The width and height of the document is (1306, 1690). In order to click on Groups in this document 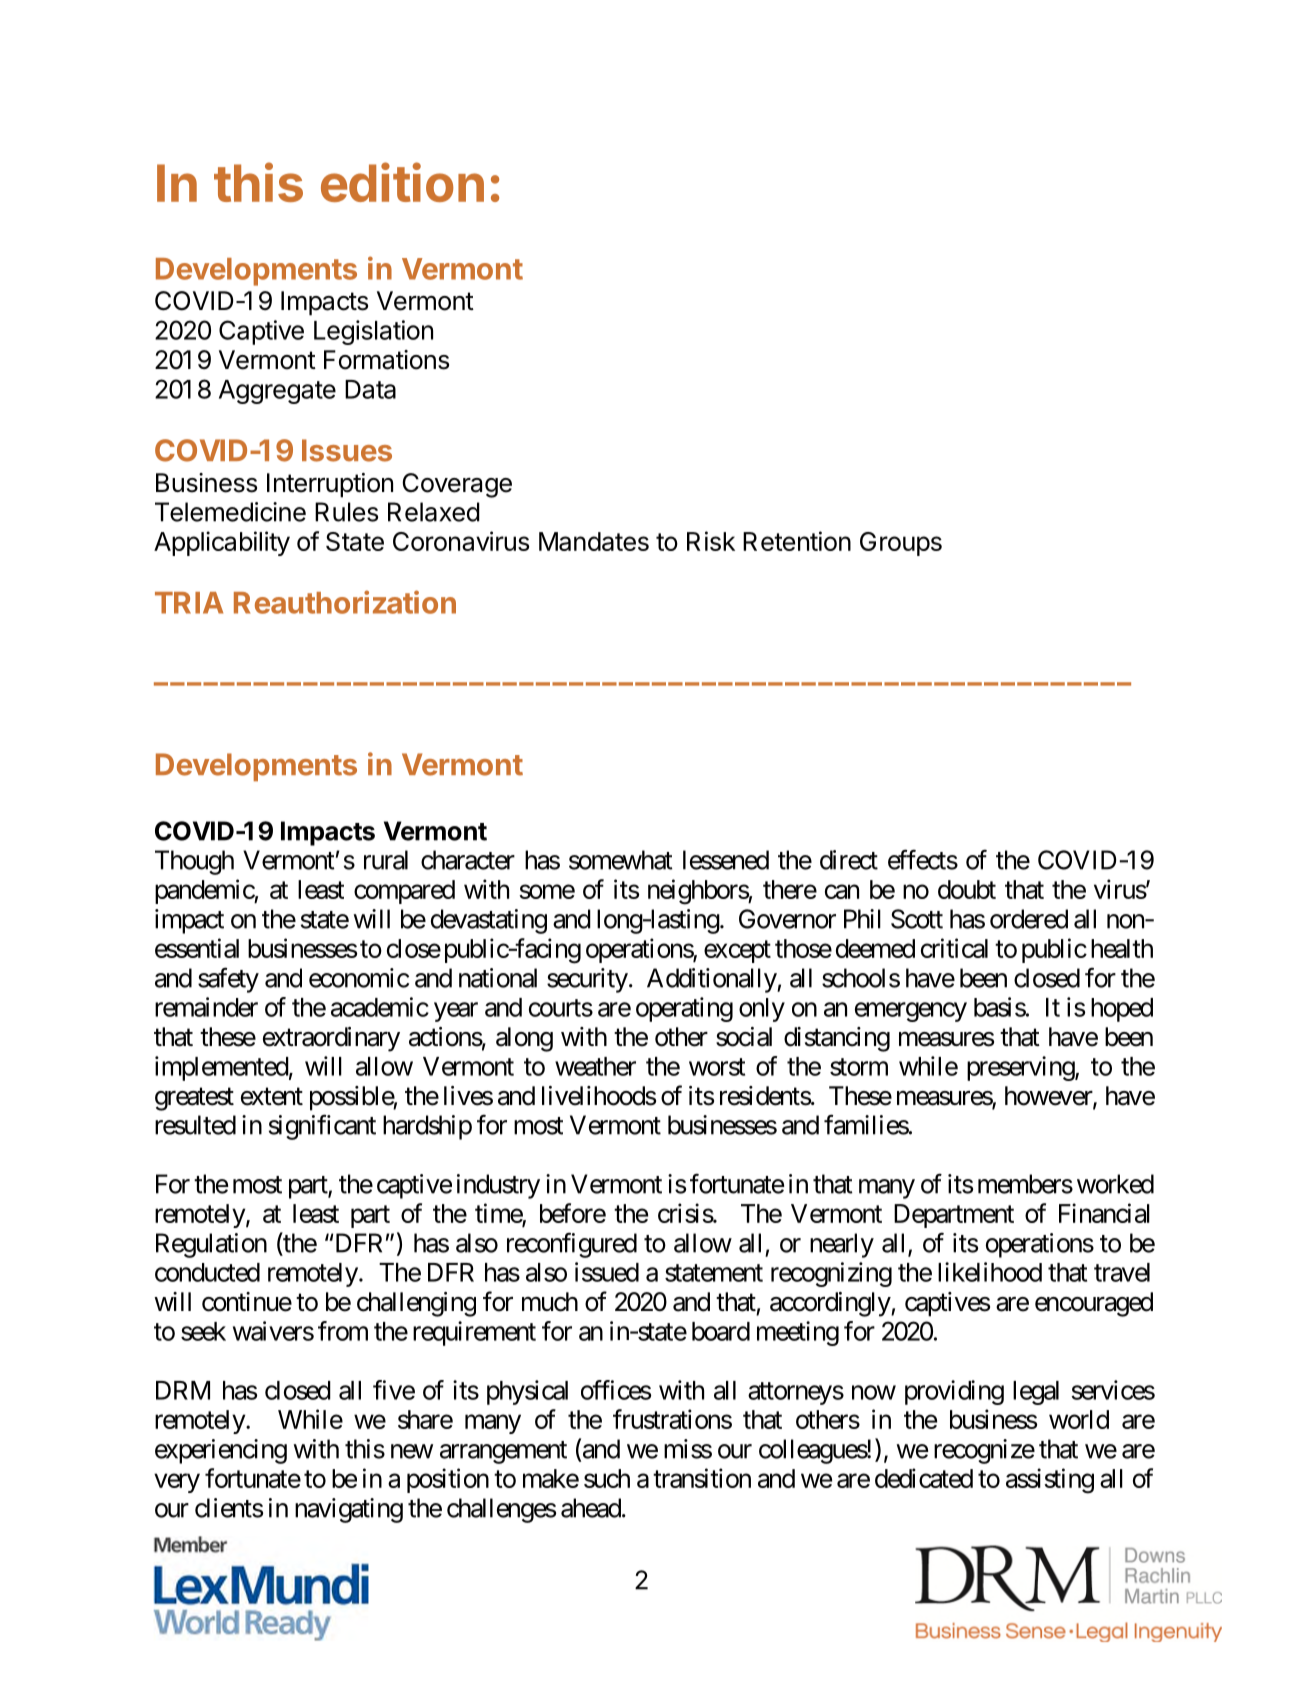, I will do `click(901, 544)`.
